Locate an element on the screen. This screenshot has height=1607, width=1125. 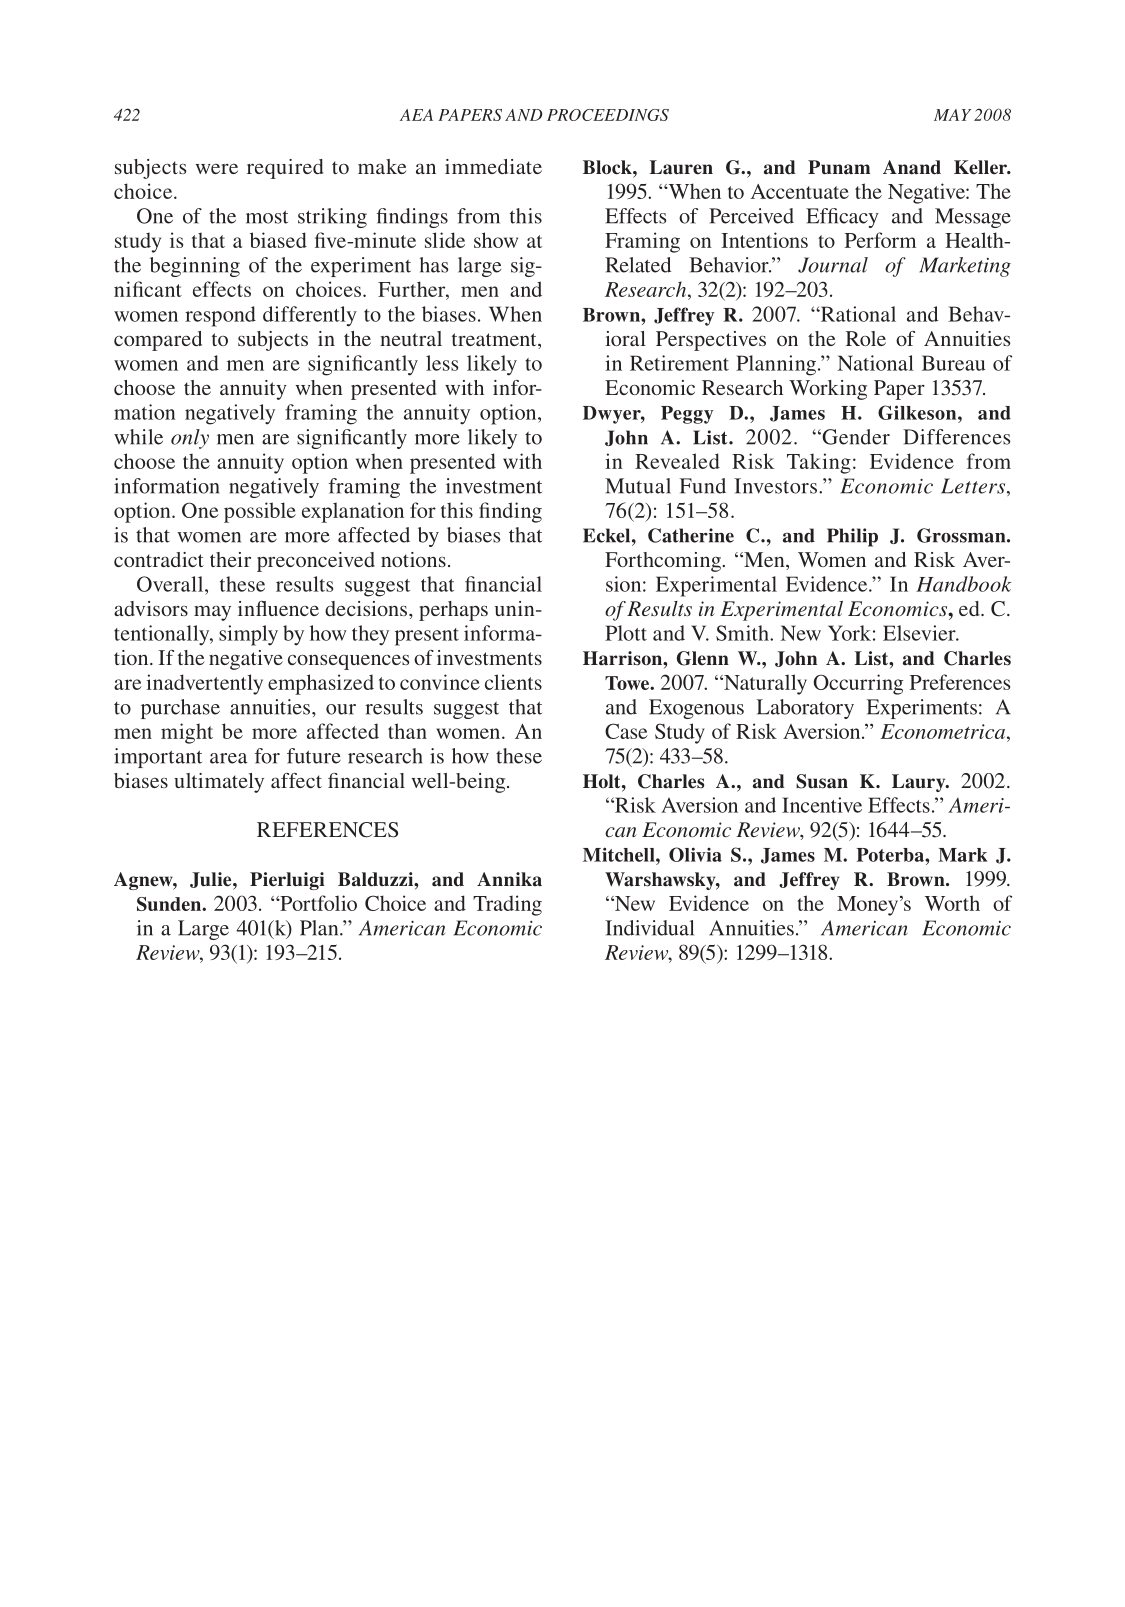
Anand is located at coordinates (912, 167).
